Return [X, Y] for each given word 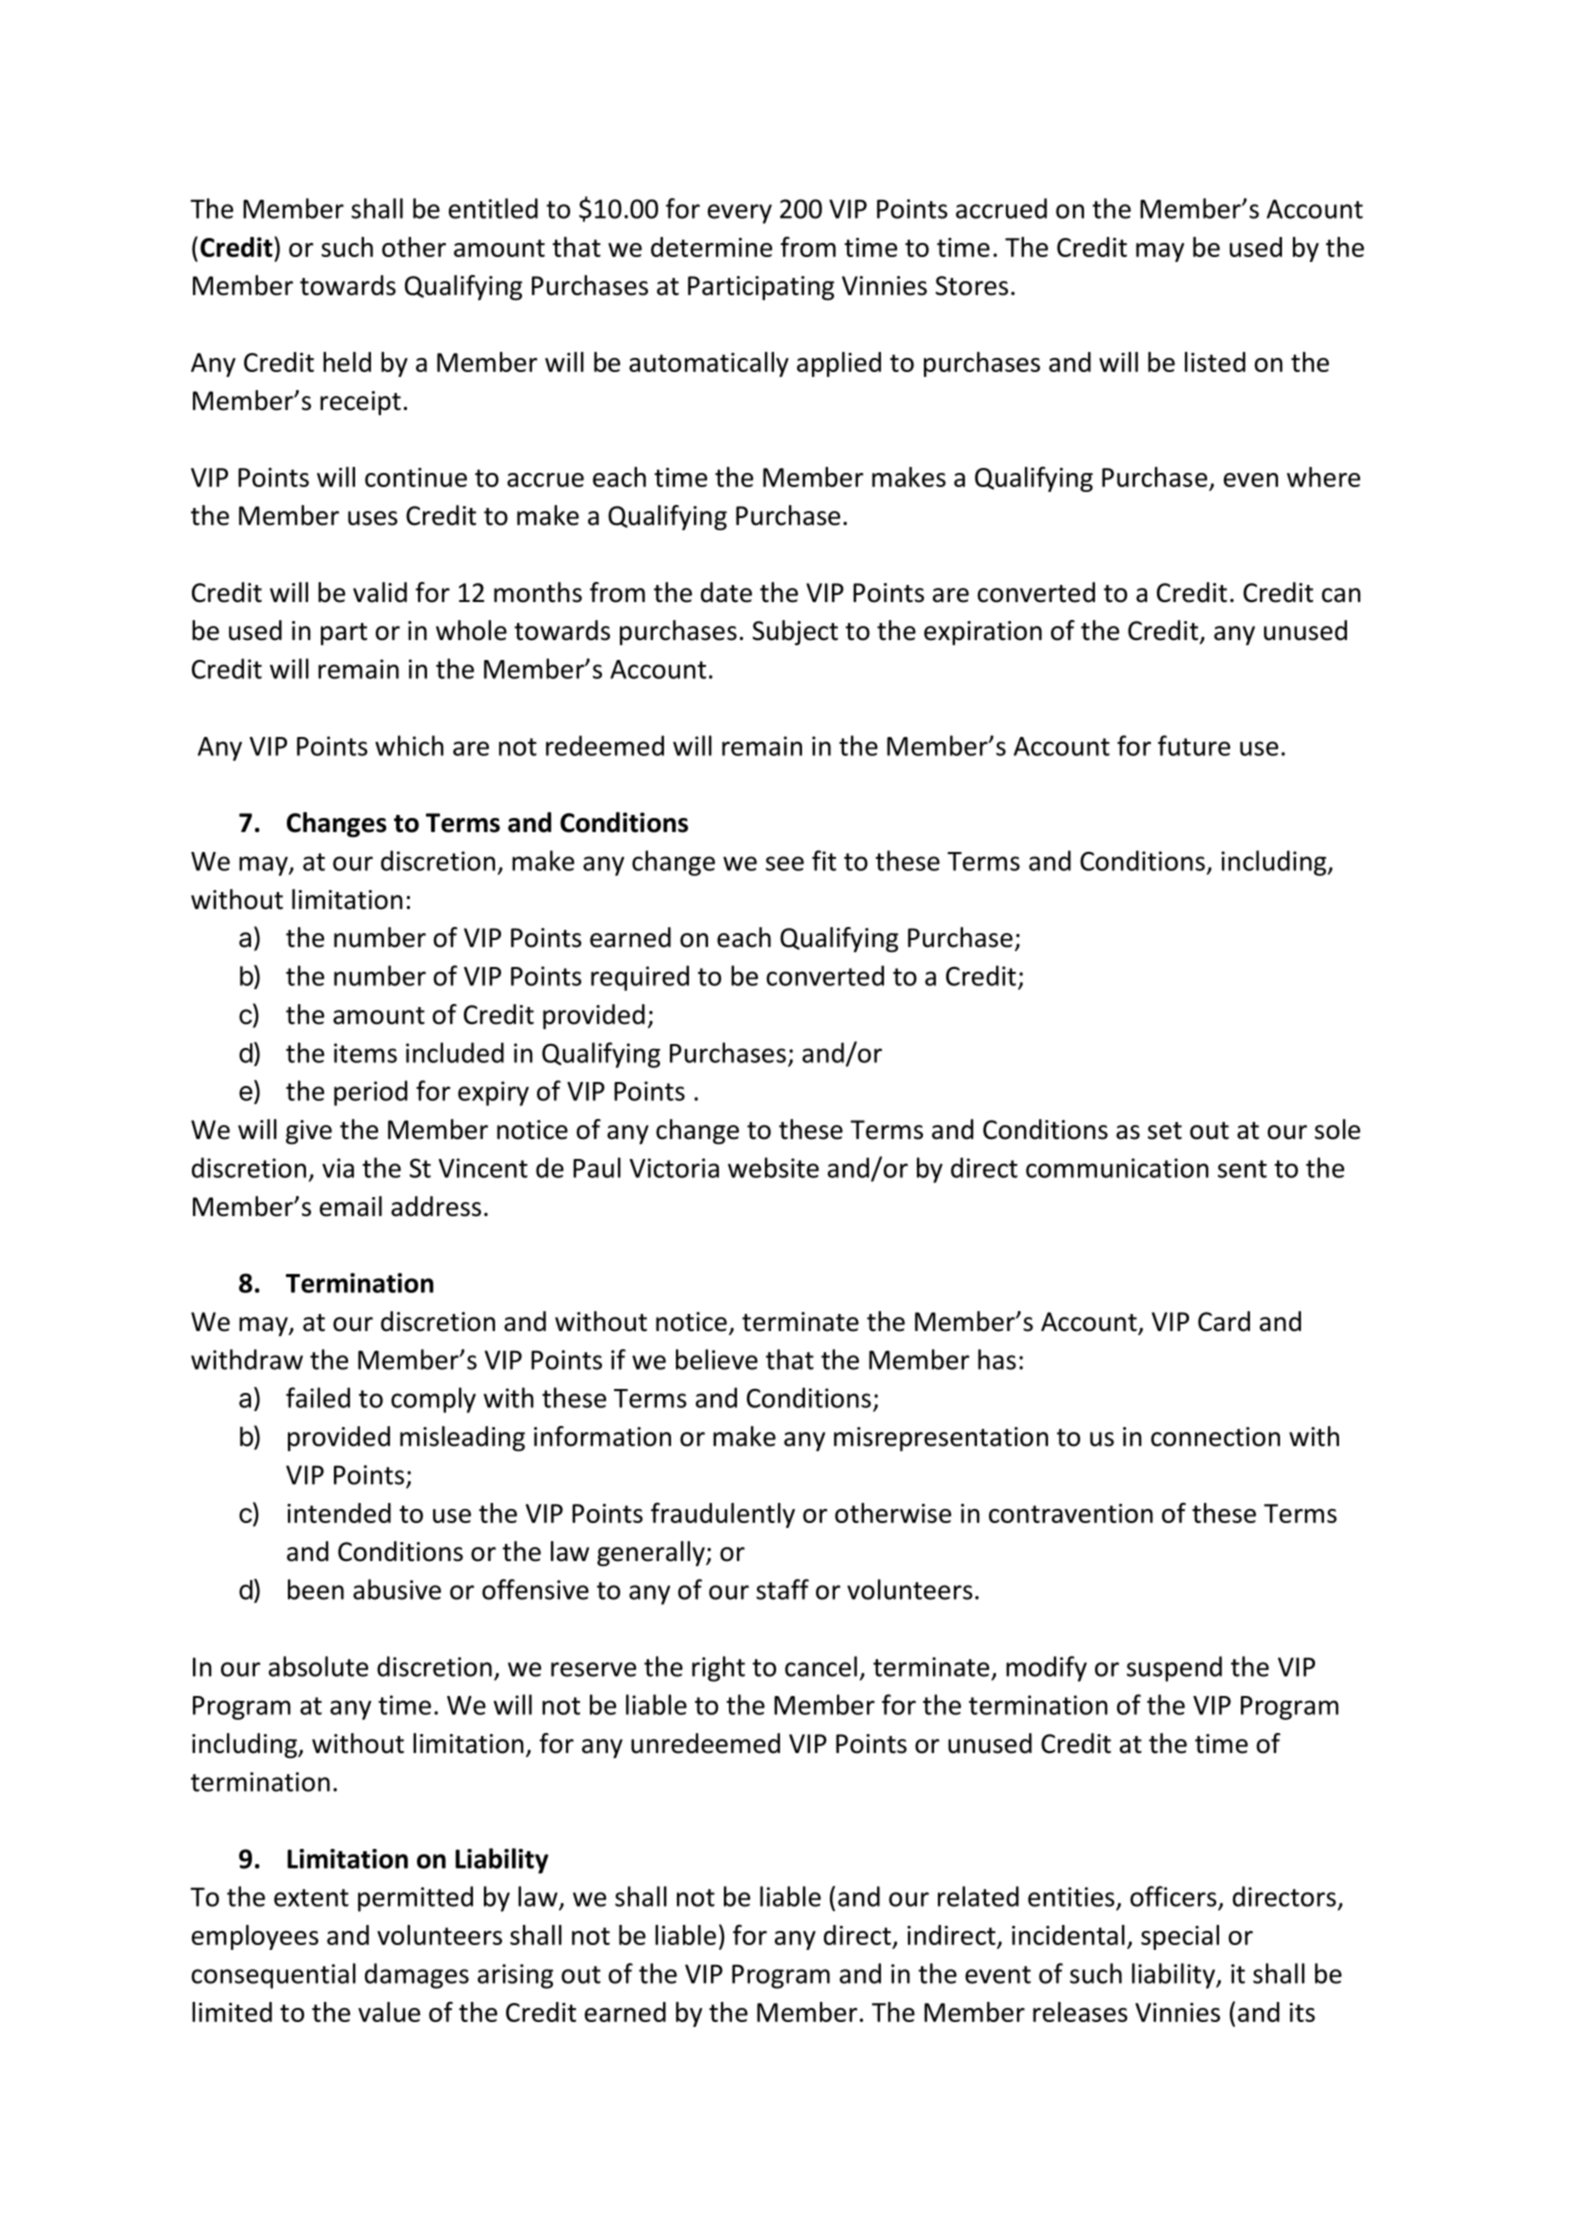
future [1194, 745]
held [347, 362]
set [1165, 1131]
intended [339, 1513]
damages [417, 1976]
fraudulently [723, 1515]
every [740, 214]
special [1180, 1937]
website [773, 1167]
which [409, 745]
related [978, 1896]
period [370, 1093]
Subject [795, 633]
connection [1215, 1437]
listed [1215, 362]
